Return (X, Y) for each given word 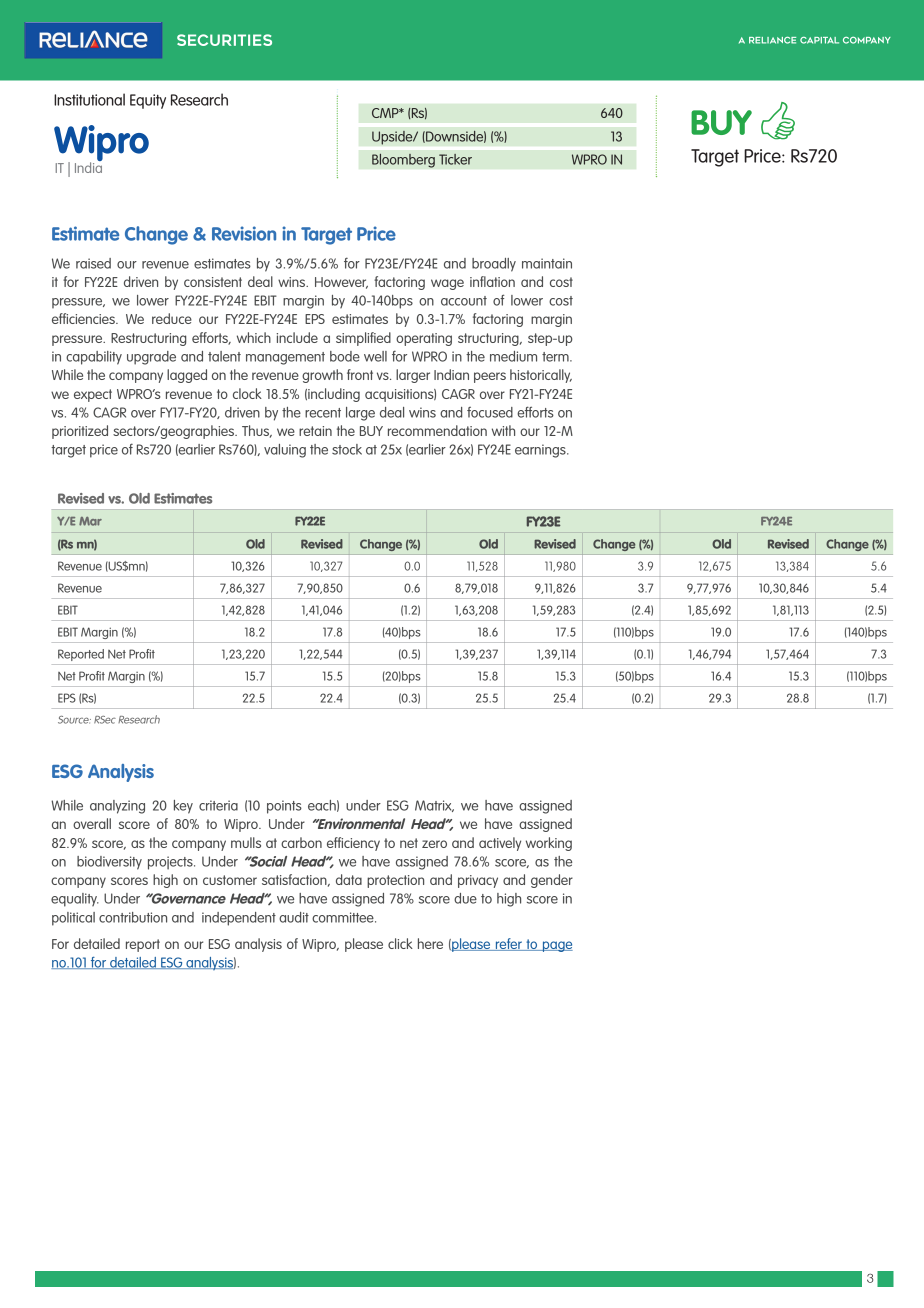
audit (294, 917)
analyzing (117, 807)
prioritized (80, 432)
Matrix (434, 806)
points (284, 807)
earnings (541, 451)
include (297, 337)
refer (508, 944)
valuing (285, 451)
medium (513, 356)
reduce (172, 318)
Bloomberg (403, 160)
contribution (133, 917)
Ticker (455, 159)
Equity (148, 101)
